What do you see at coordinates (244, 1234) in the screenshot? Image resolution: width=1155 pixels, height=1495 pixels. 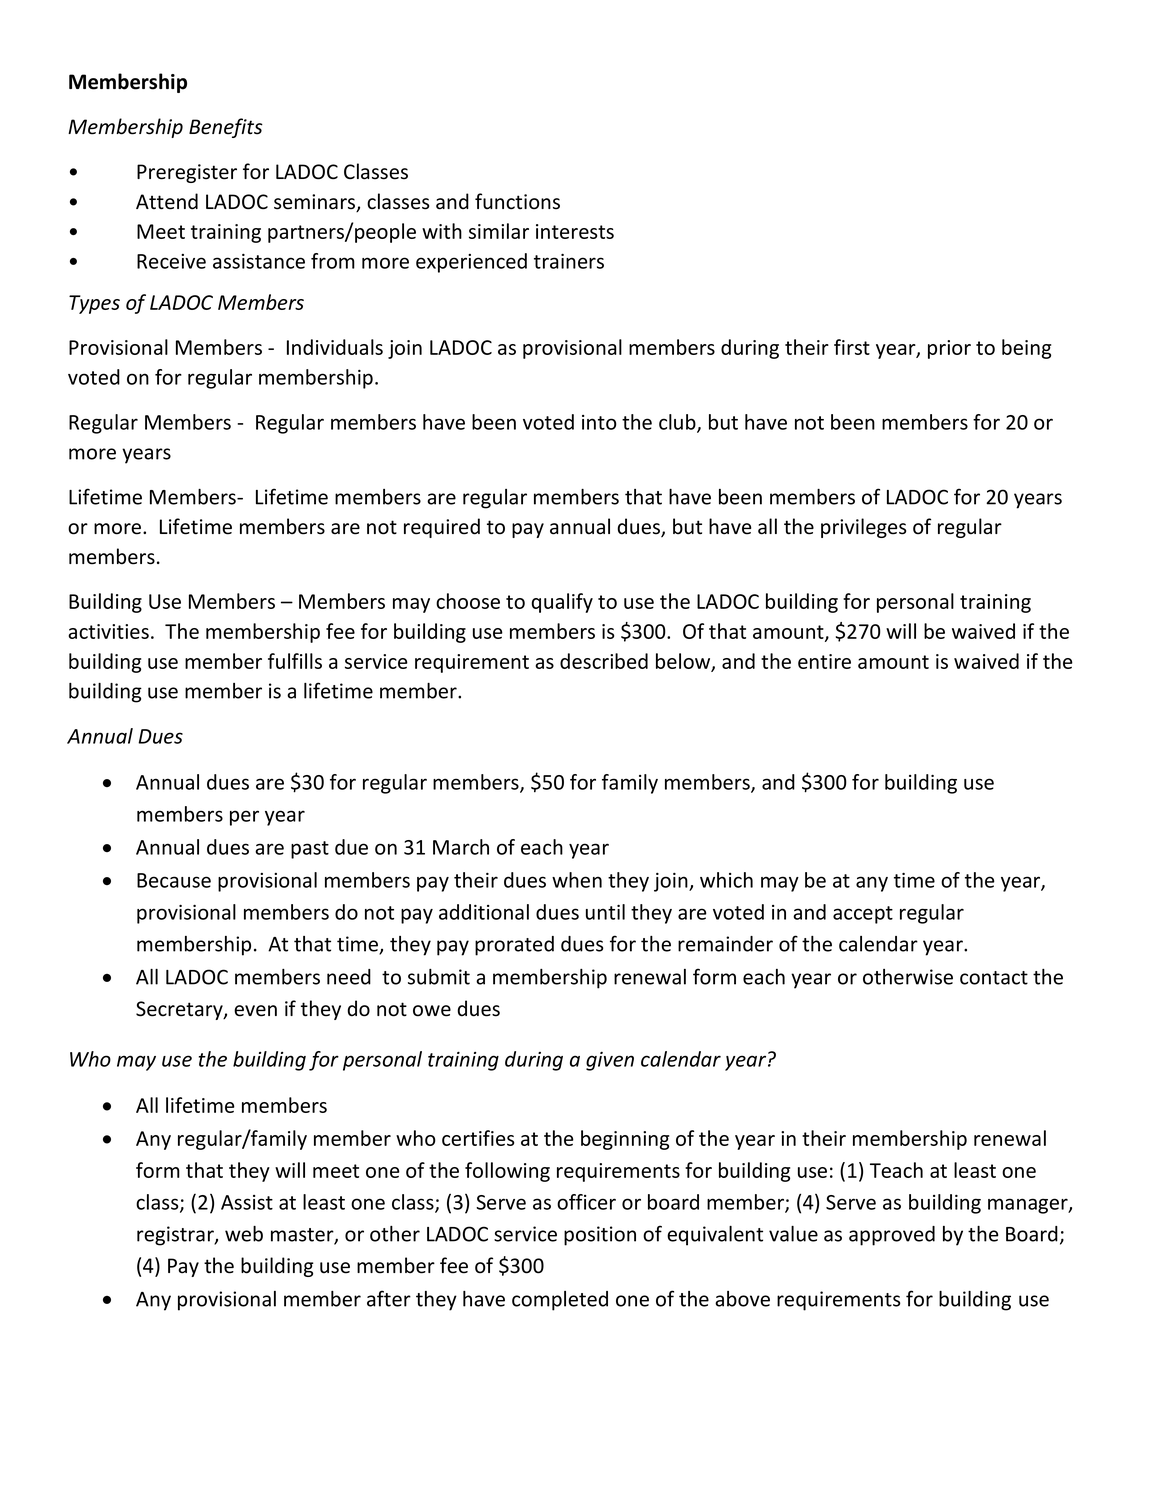 I see `web` at bounding box center [244, 1234].
